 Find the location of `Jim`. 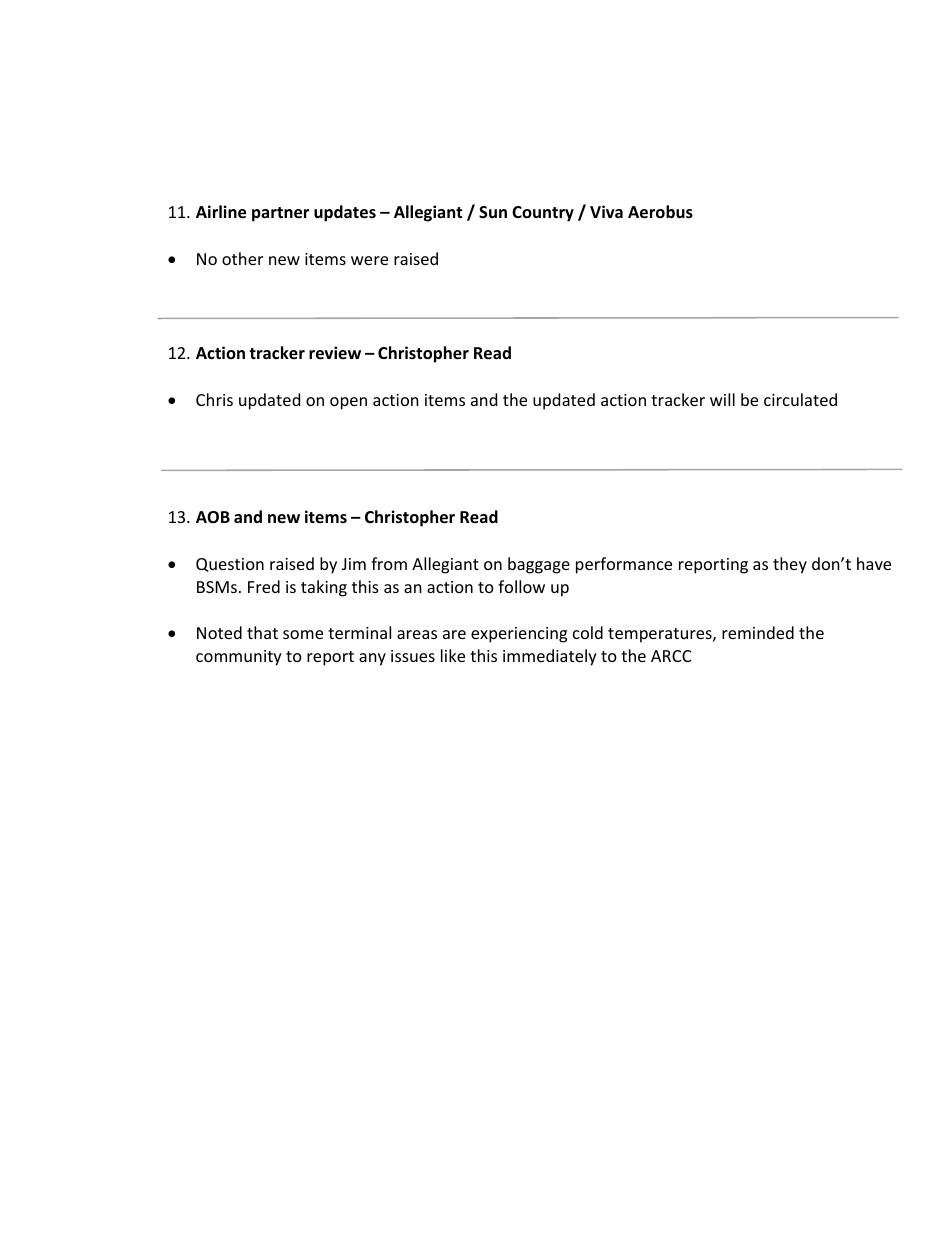

Jim is located at coordinates (354, 564).
